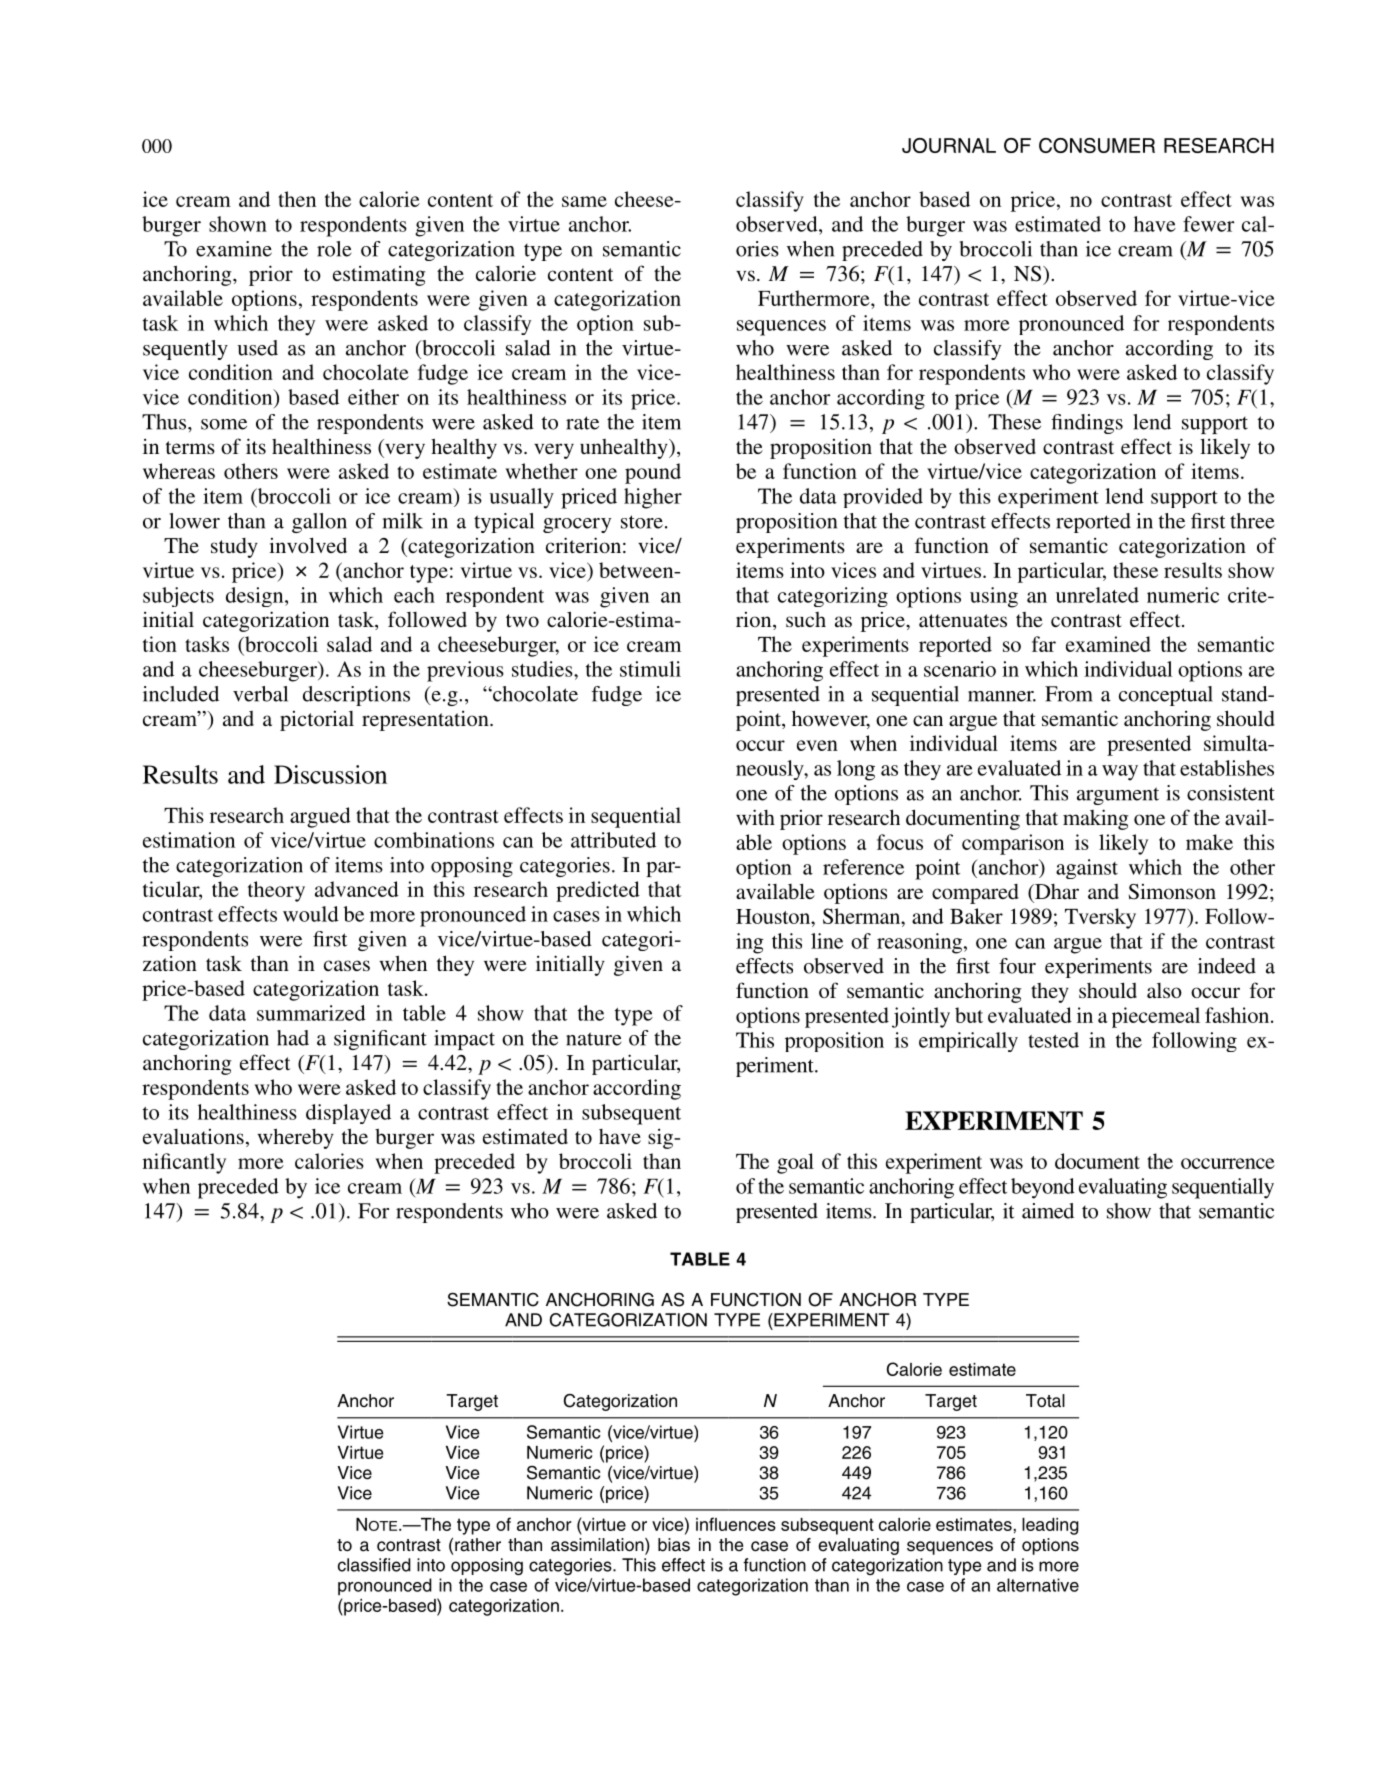 This image has width=1381, height=1787. Describe the element at coordinates (755, 817) in the image. I see `with` at that location.
